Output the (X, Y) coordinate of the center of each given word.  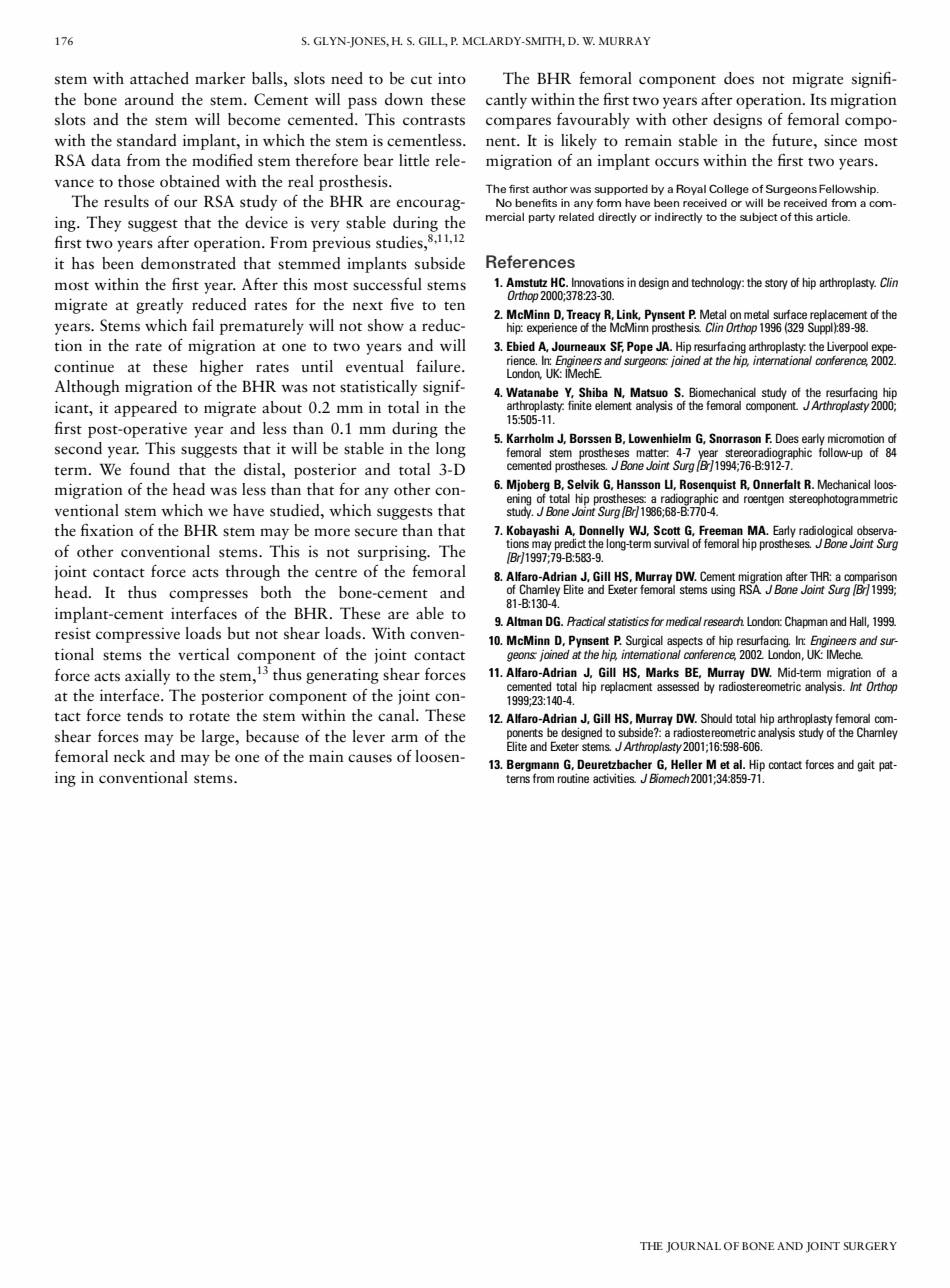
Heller (687, 764)
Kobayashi (533, 532)
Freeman (721, 530)
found (150, 469)
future (793, 140)
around (149, 99)
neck (129, 756)
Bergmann (533, 766)
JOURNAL (693, 1247)
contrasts (434, 121)
